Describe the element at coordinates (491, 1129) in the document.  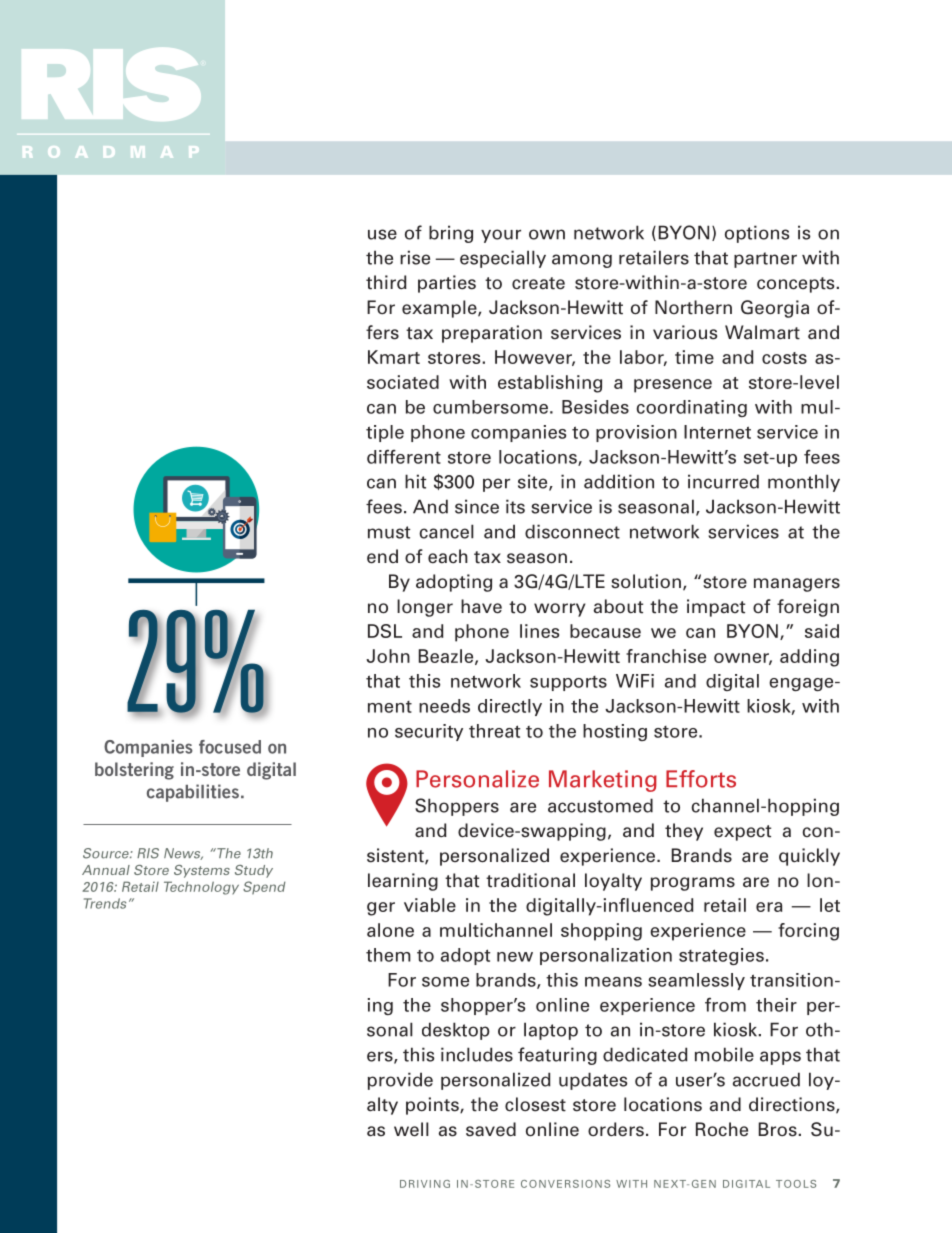
I see `saved` at that location.
